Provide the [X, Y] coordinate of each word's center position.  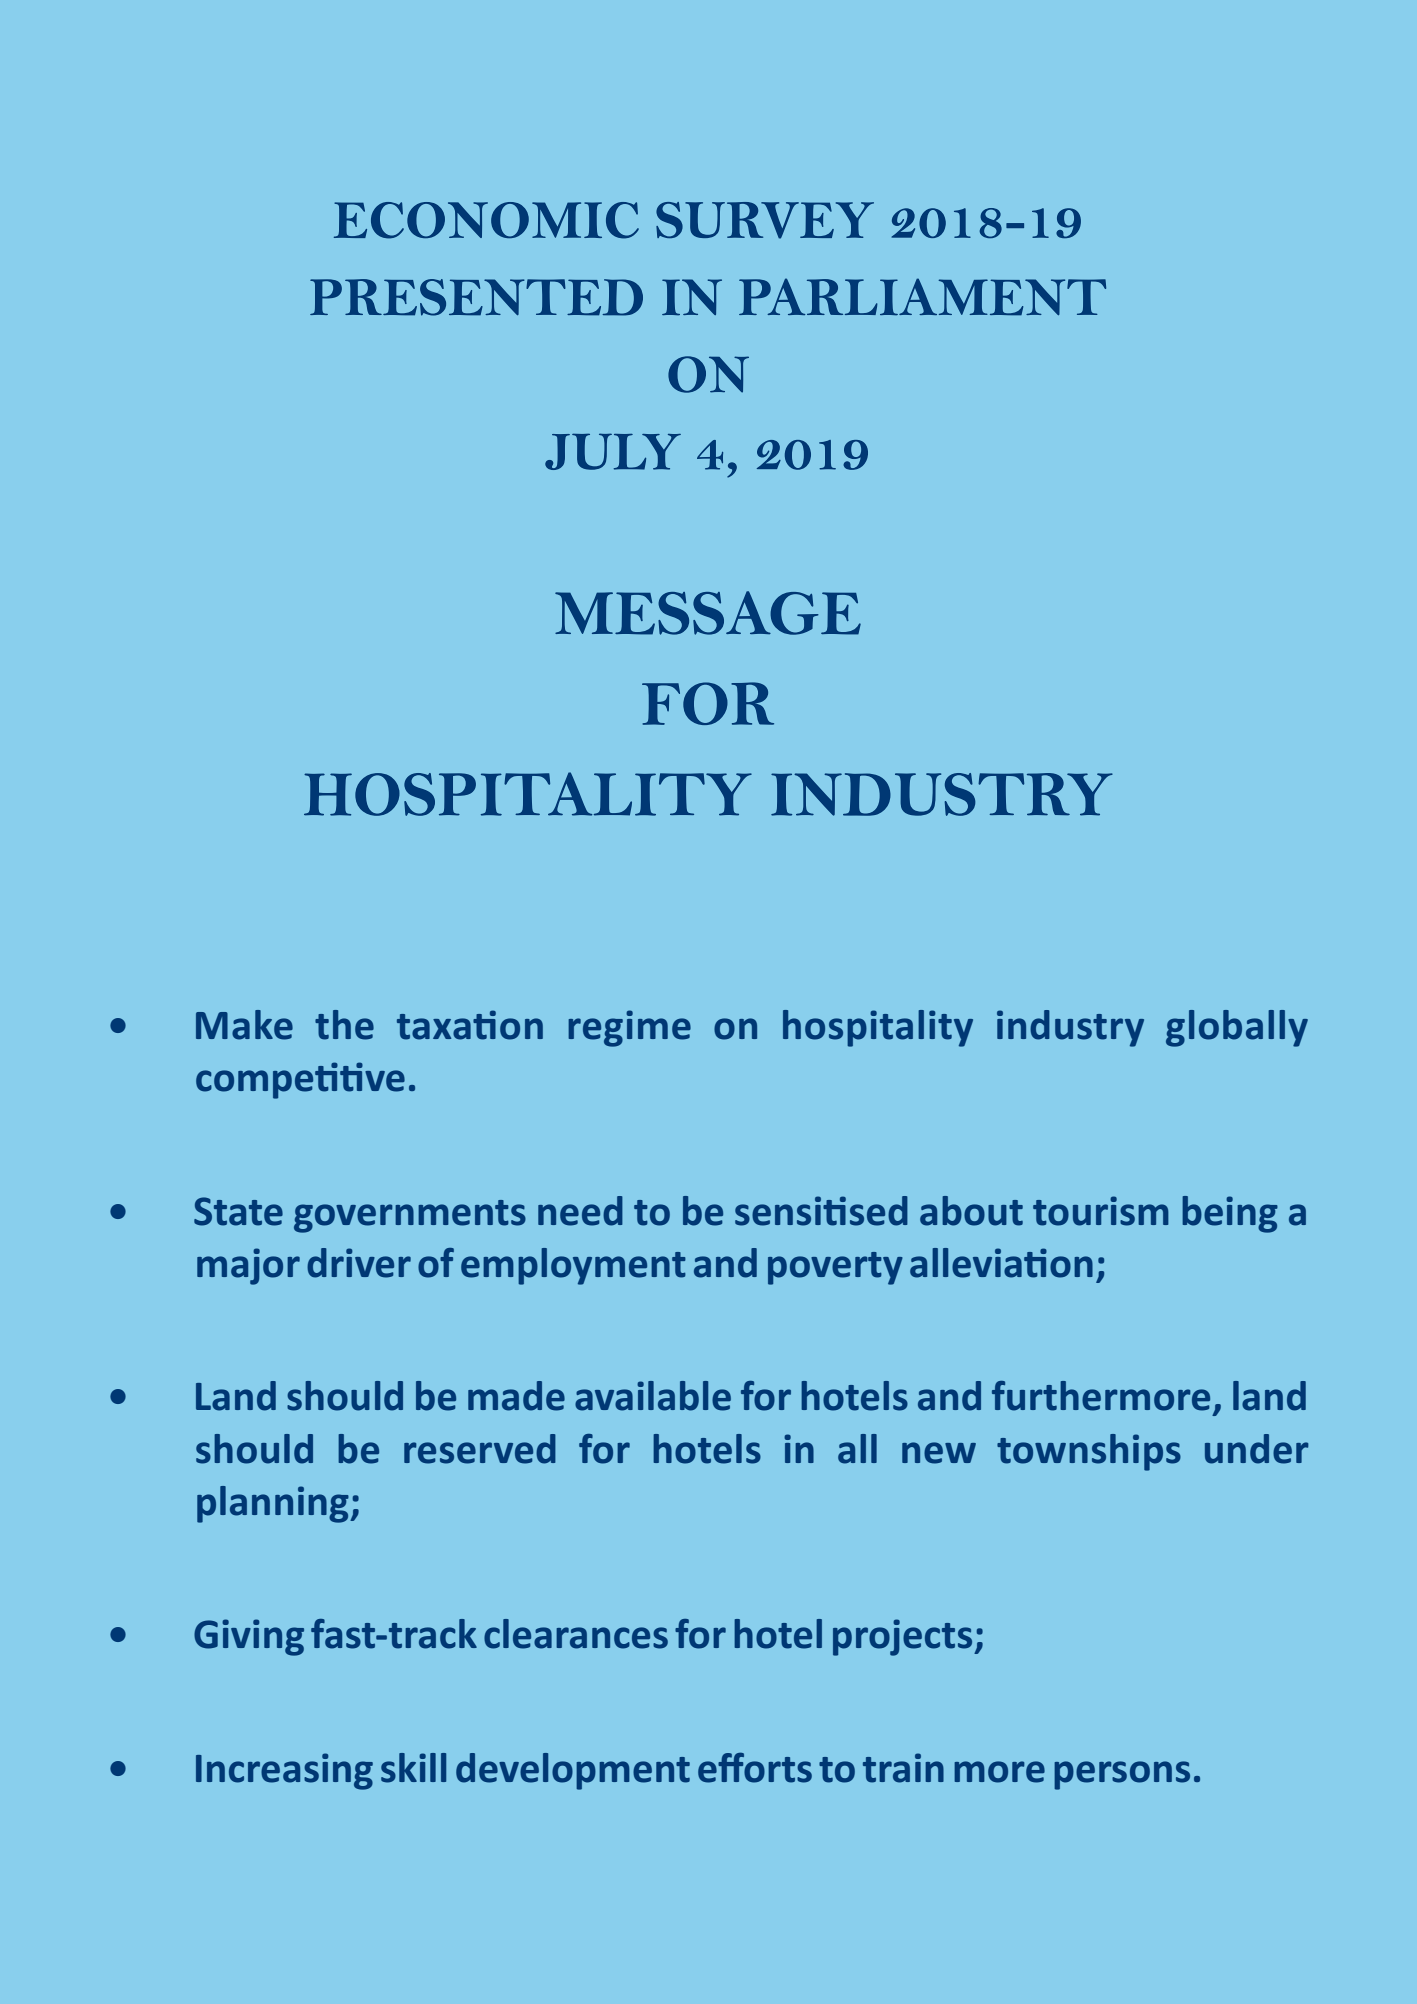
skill [413, 1768]
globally [1237, 1028]
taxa [434, 1027]
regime [629, 1028]
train [903, 1768]
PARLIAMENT [922, 297]
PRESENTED [476, 297]
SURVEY [765, 220]
